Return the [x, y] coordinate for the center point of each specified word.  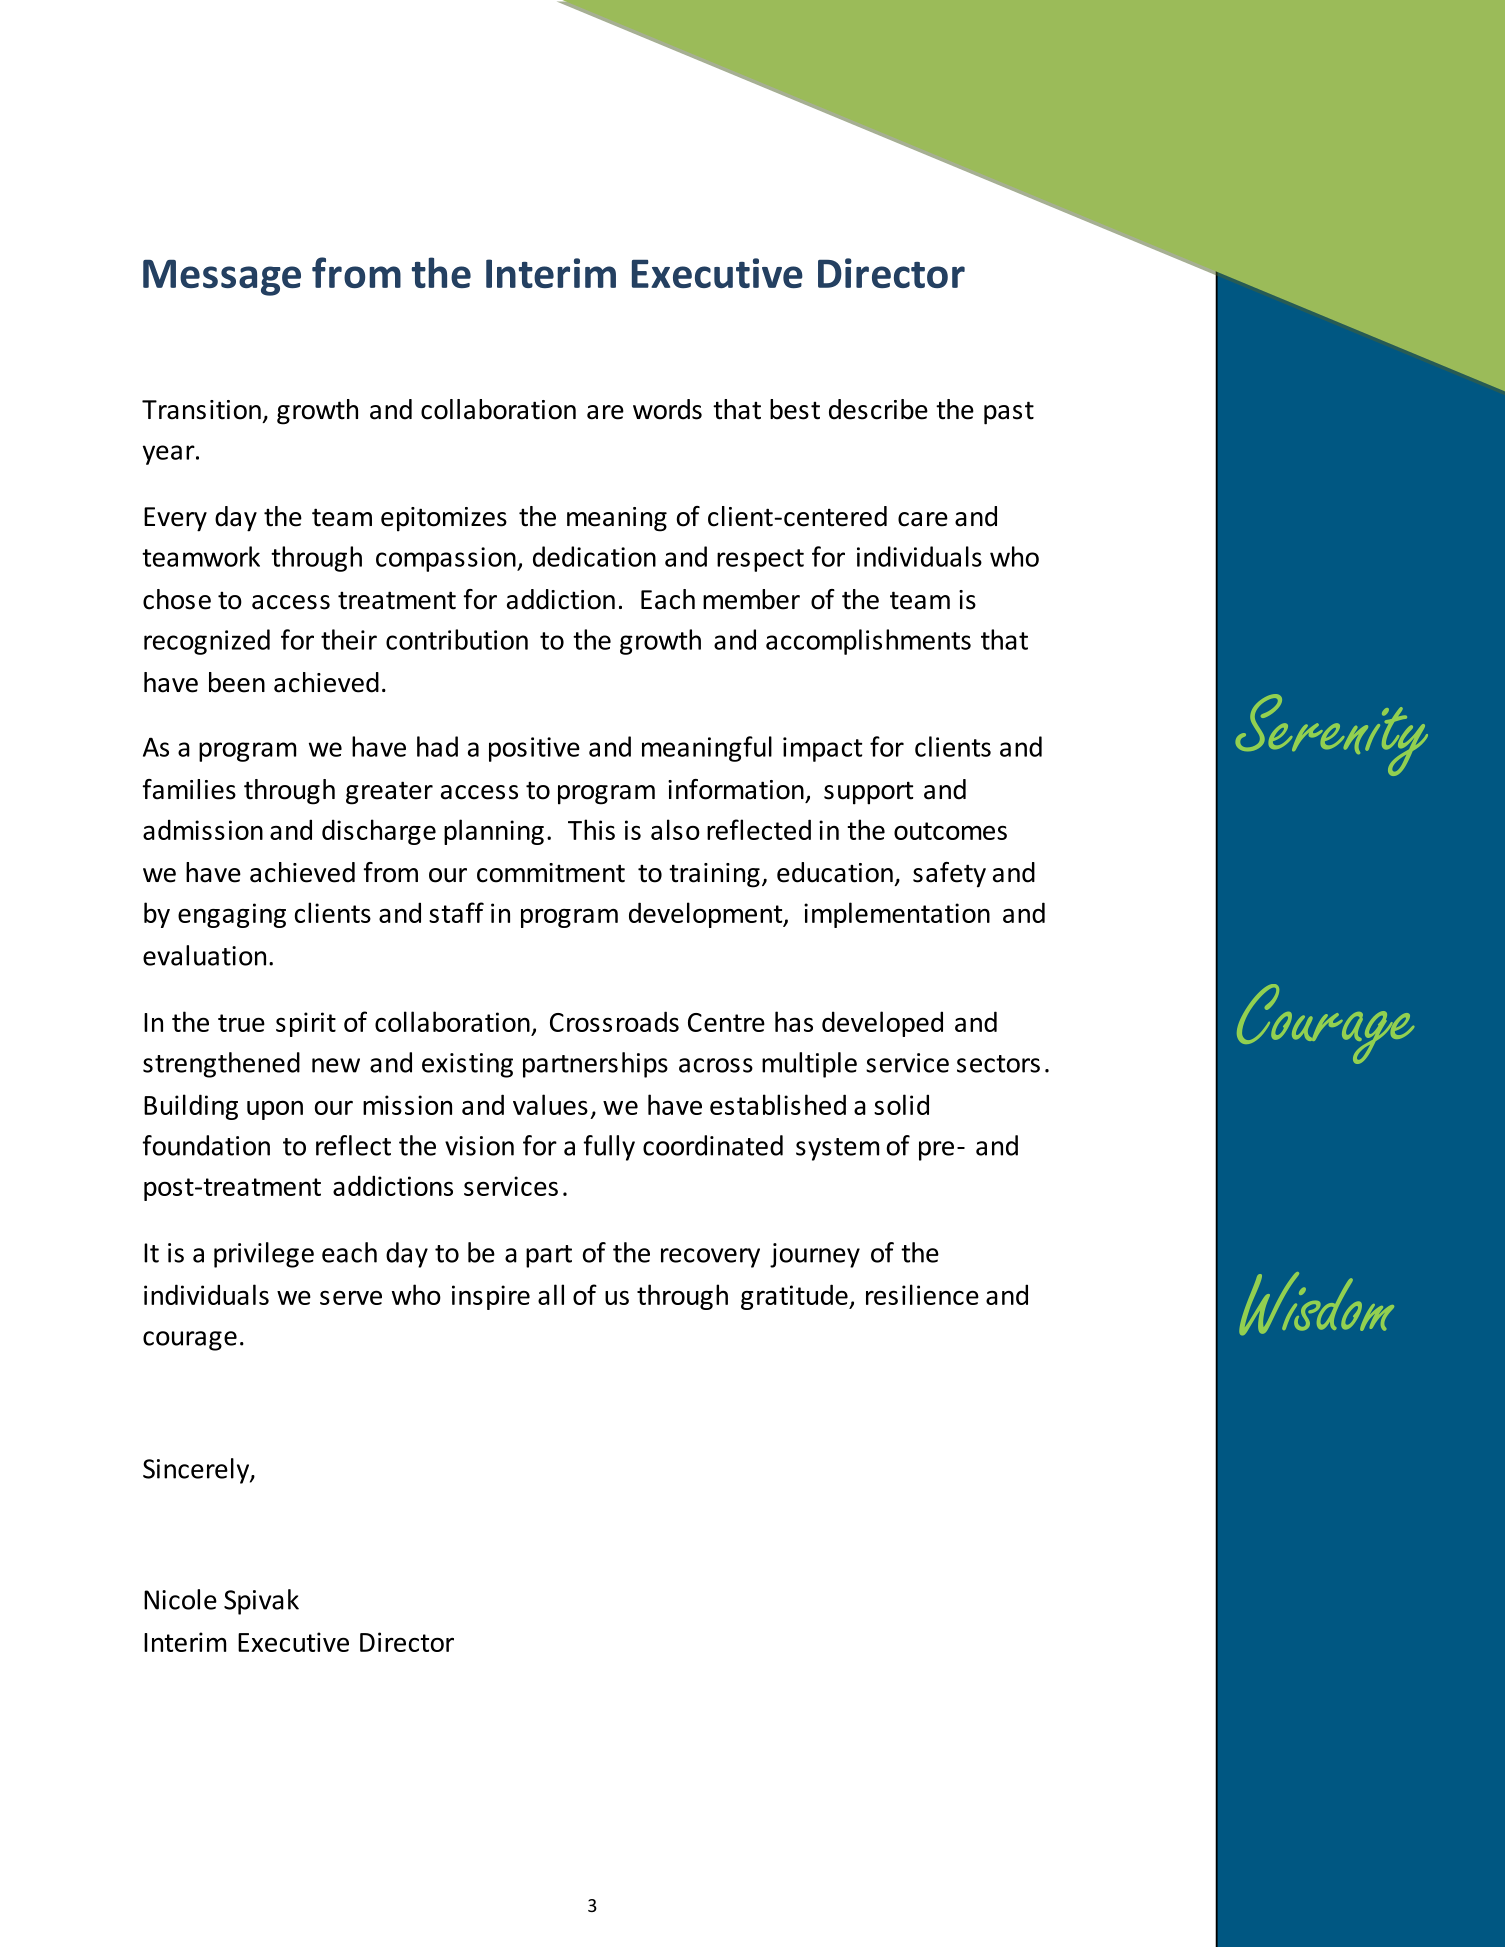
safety [949, 875]
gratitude [795, 1297]
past [1009, 413]
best [795, 409]
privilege [264, 1255]
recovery [710, 1258]
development [707, 915]
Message [222, 278]
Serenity [1332, 735]
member [751, 599]
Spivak [261, 1602]
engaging [232, 915]
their [349, 639]
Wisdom [1316, 1303]
